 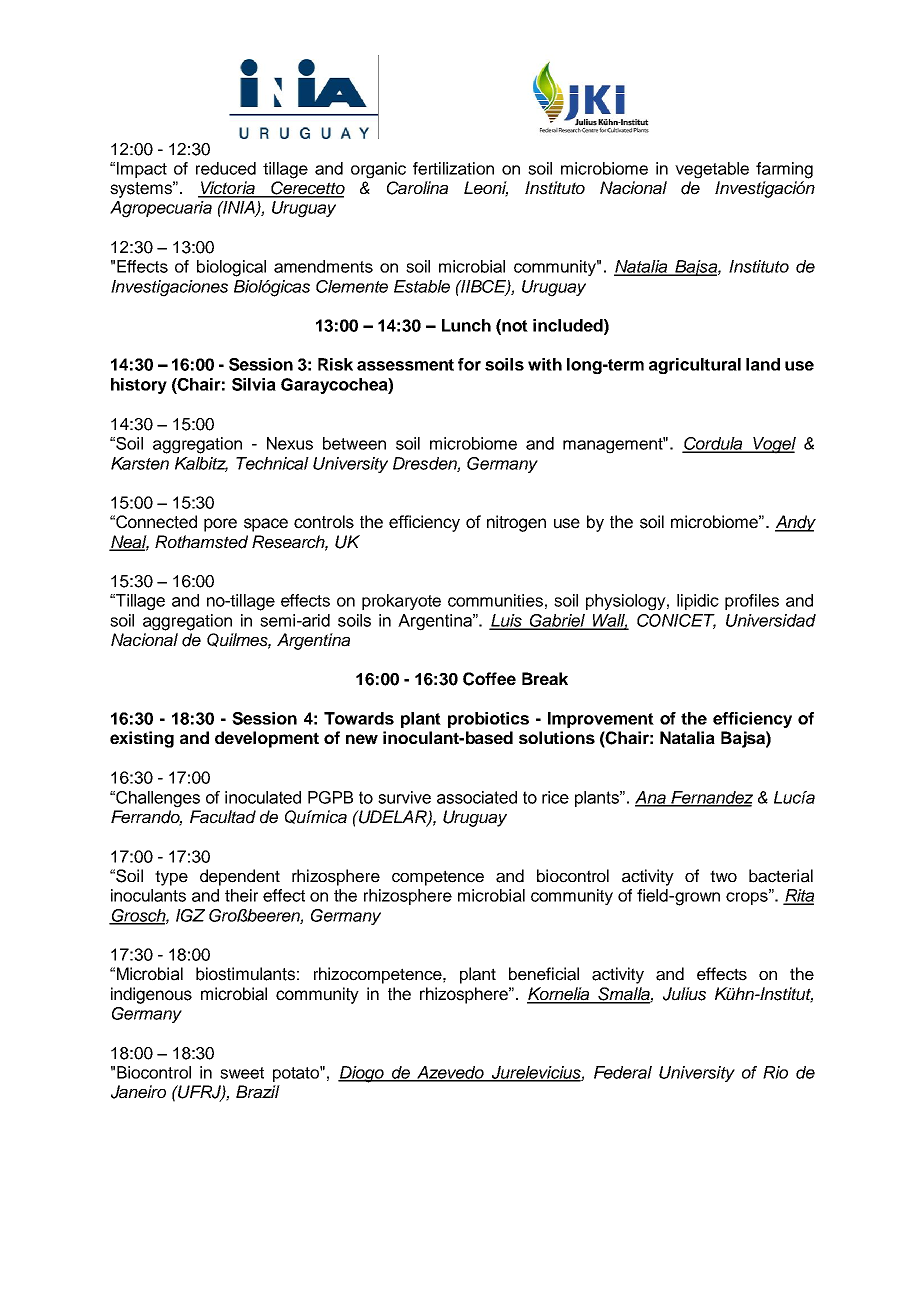 I want to click on Victoria, so click(x=228, y=189).
